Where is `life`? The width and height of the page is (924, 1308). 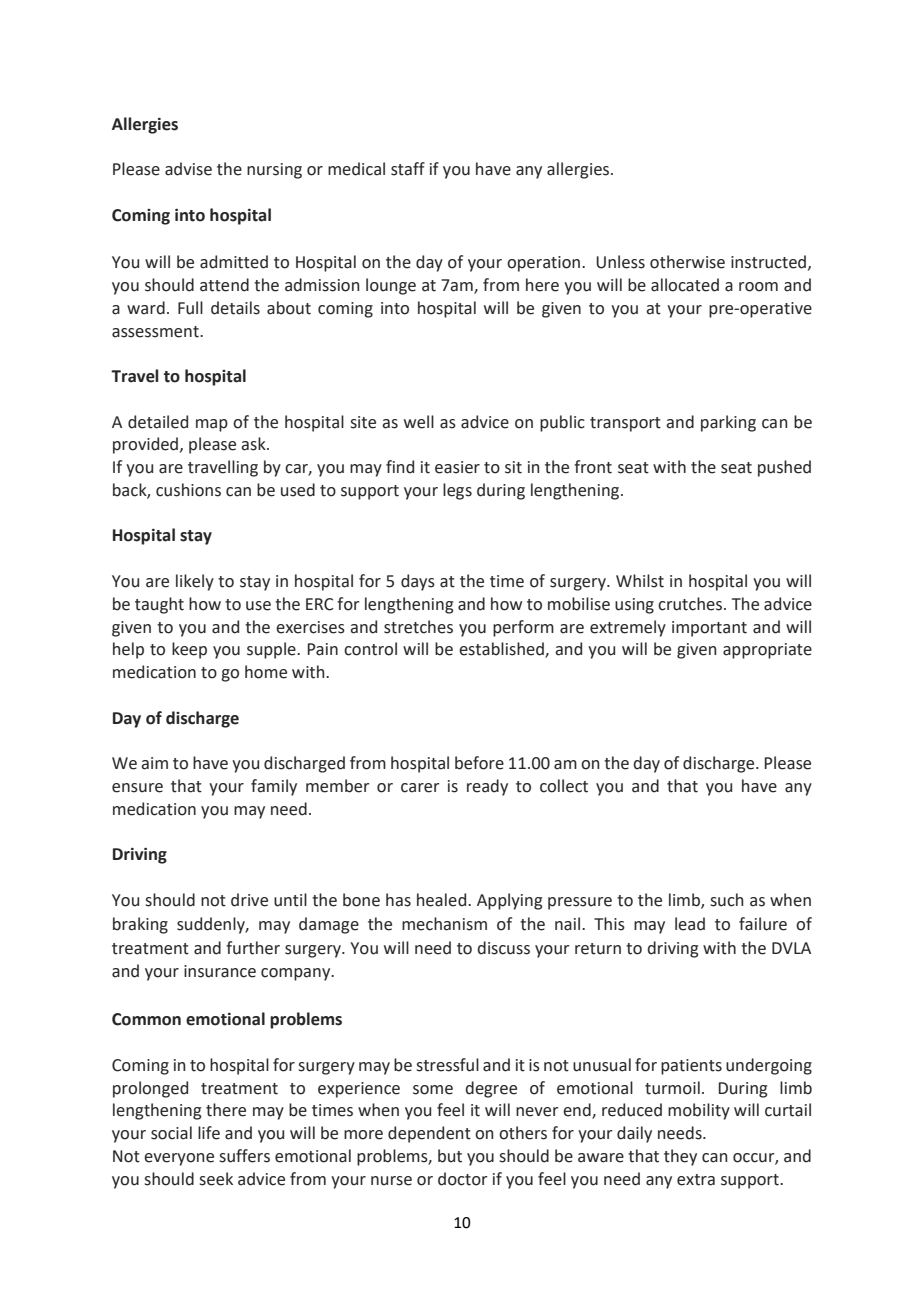
life is located at coordinates (209, 1133).
